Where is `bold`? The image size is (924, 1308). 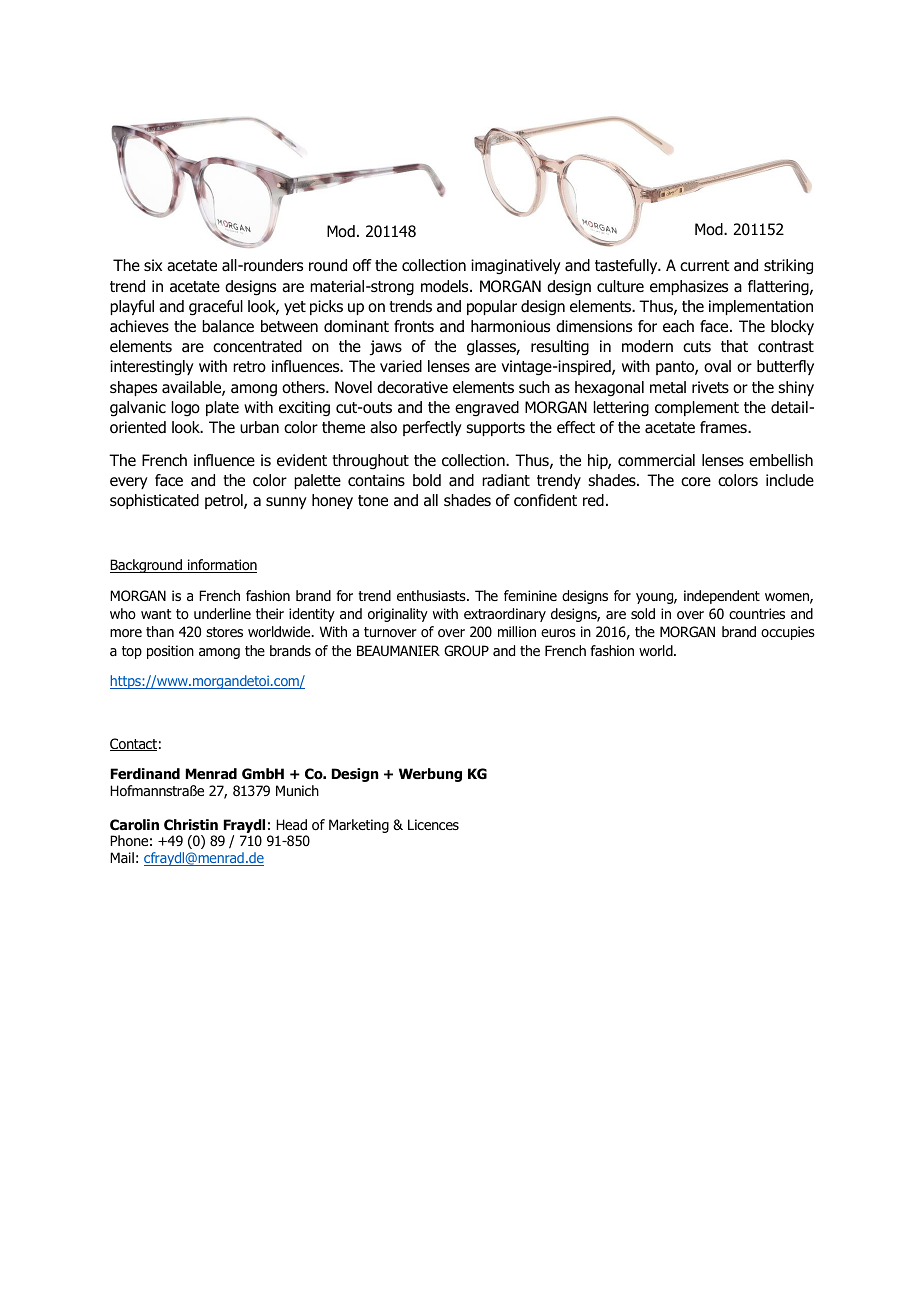
bold is located at coordinates (427, 480).
